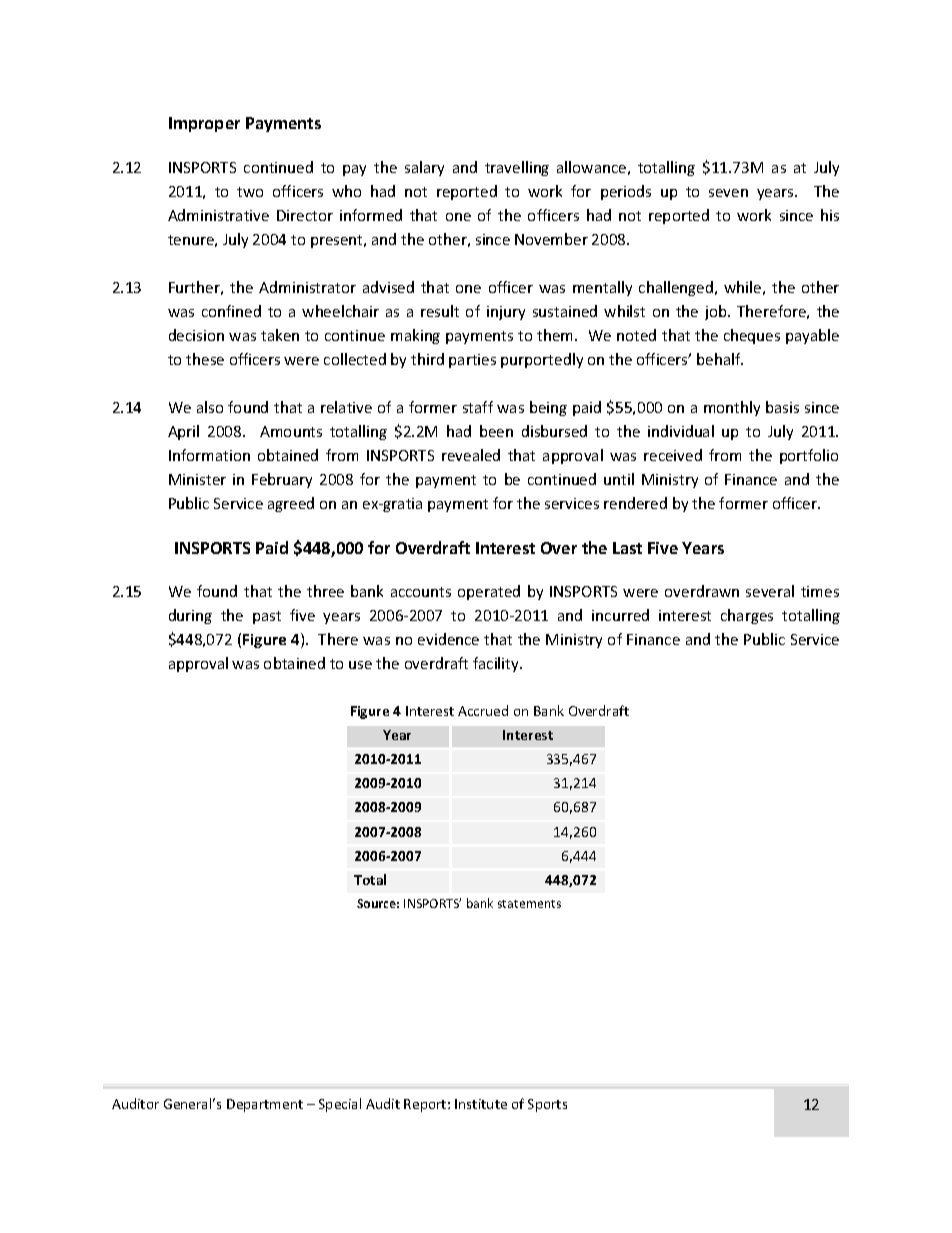  What do you see at coordinates (517, 168) in the screenshot?
I see `travelling` at bounding box center [517, 168].
